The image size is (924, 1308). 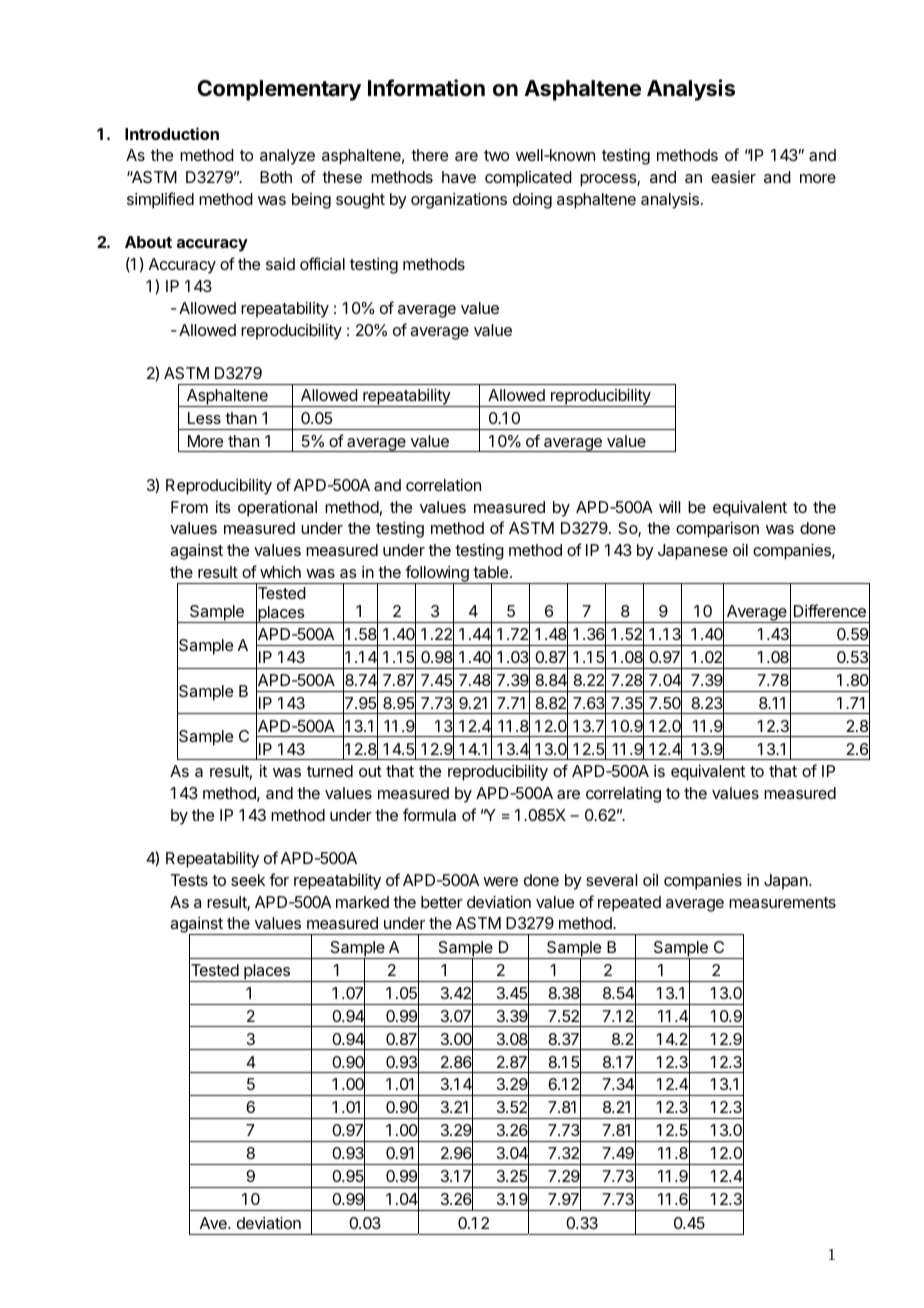 I want to click on measurements, so click(x=782, y=902).
